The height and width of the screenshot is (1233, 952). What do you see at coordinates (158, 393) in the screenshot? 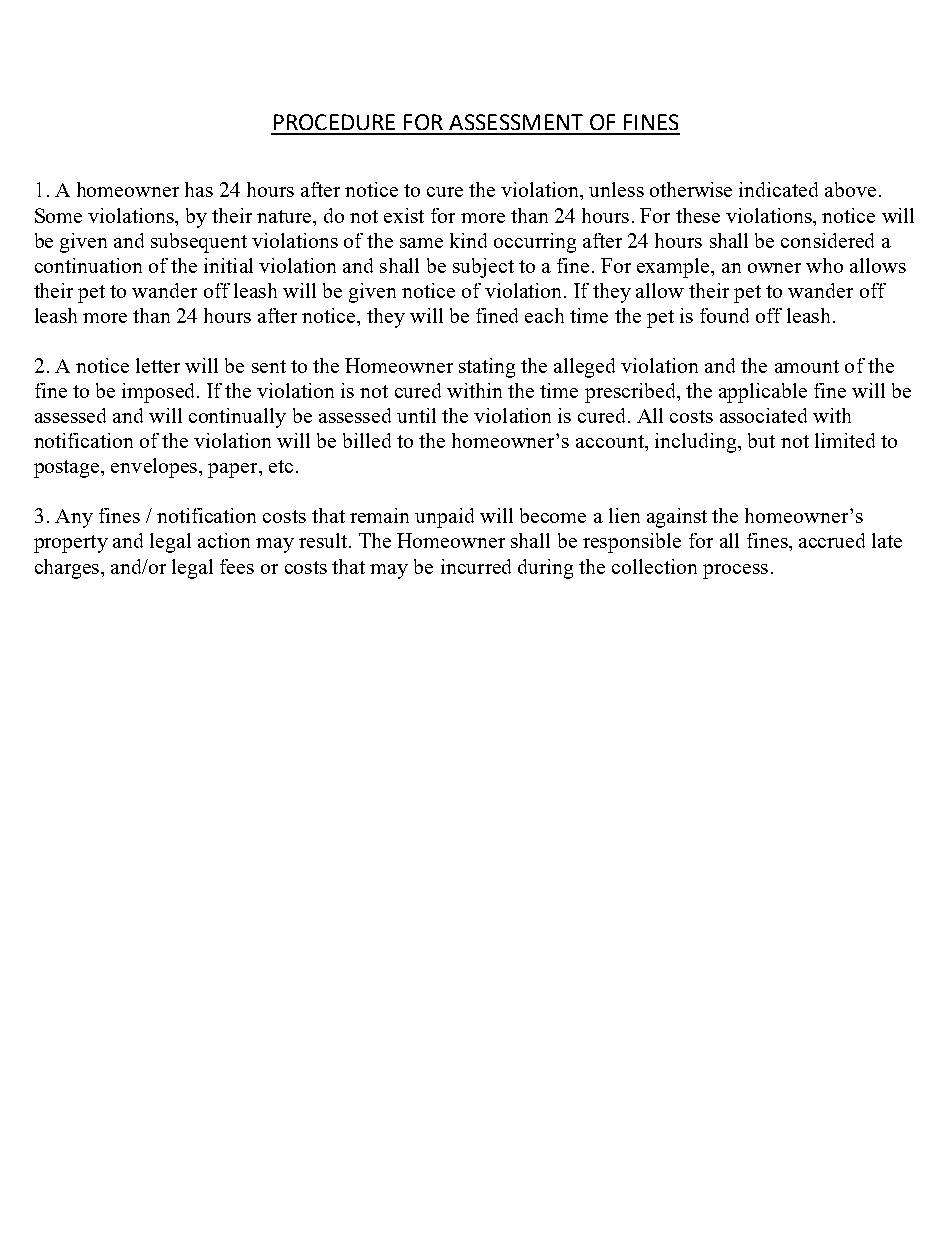
I see `imposed` at bounding box center [158, 393].
